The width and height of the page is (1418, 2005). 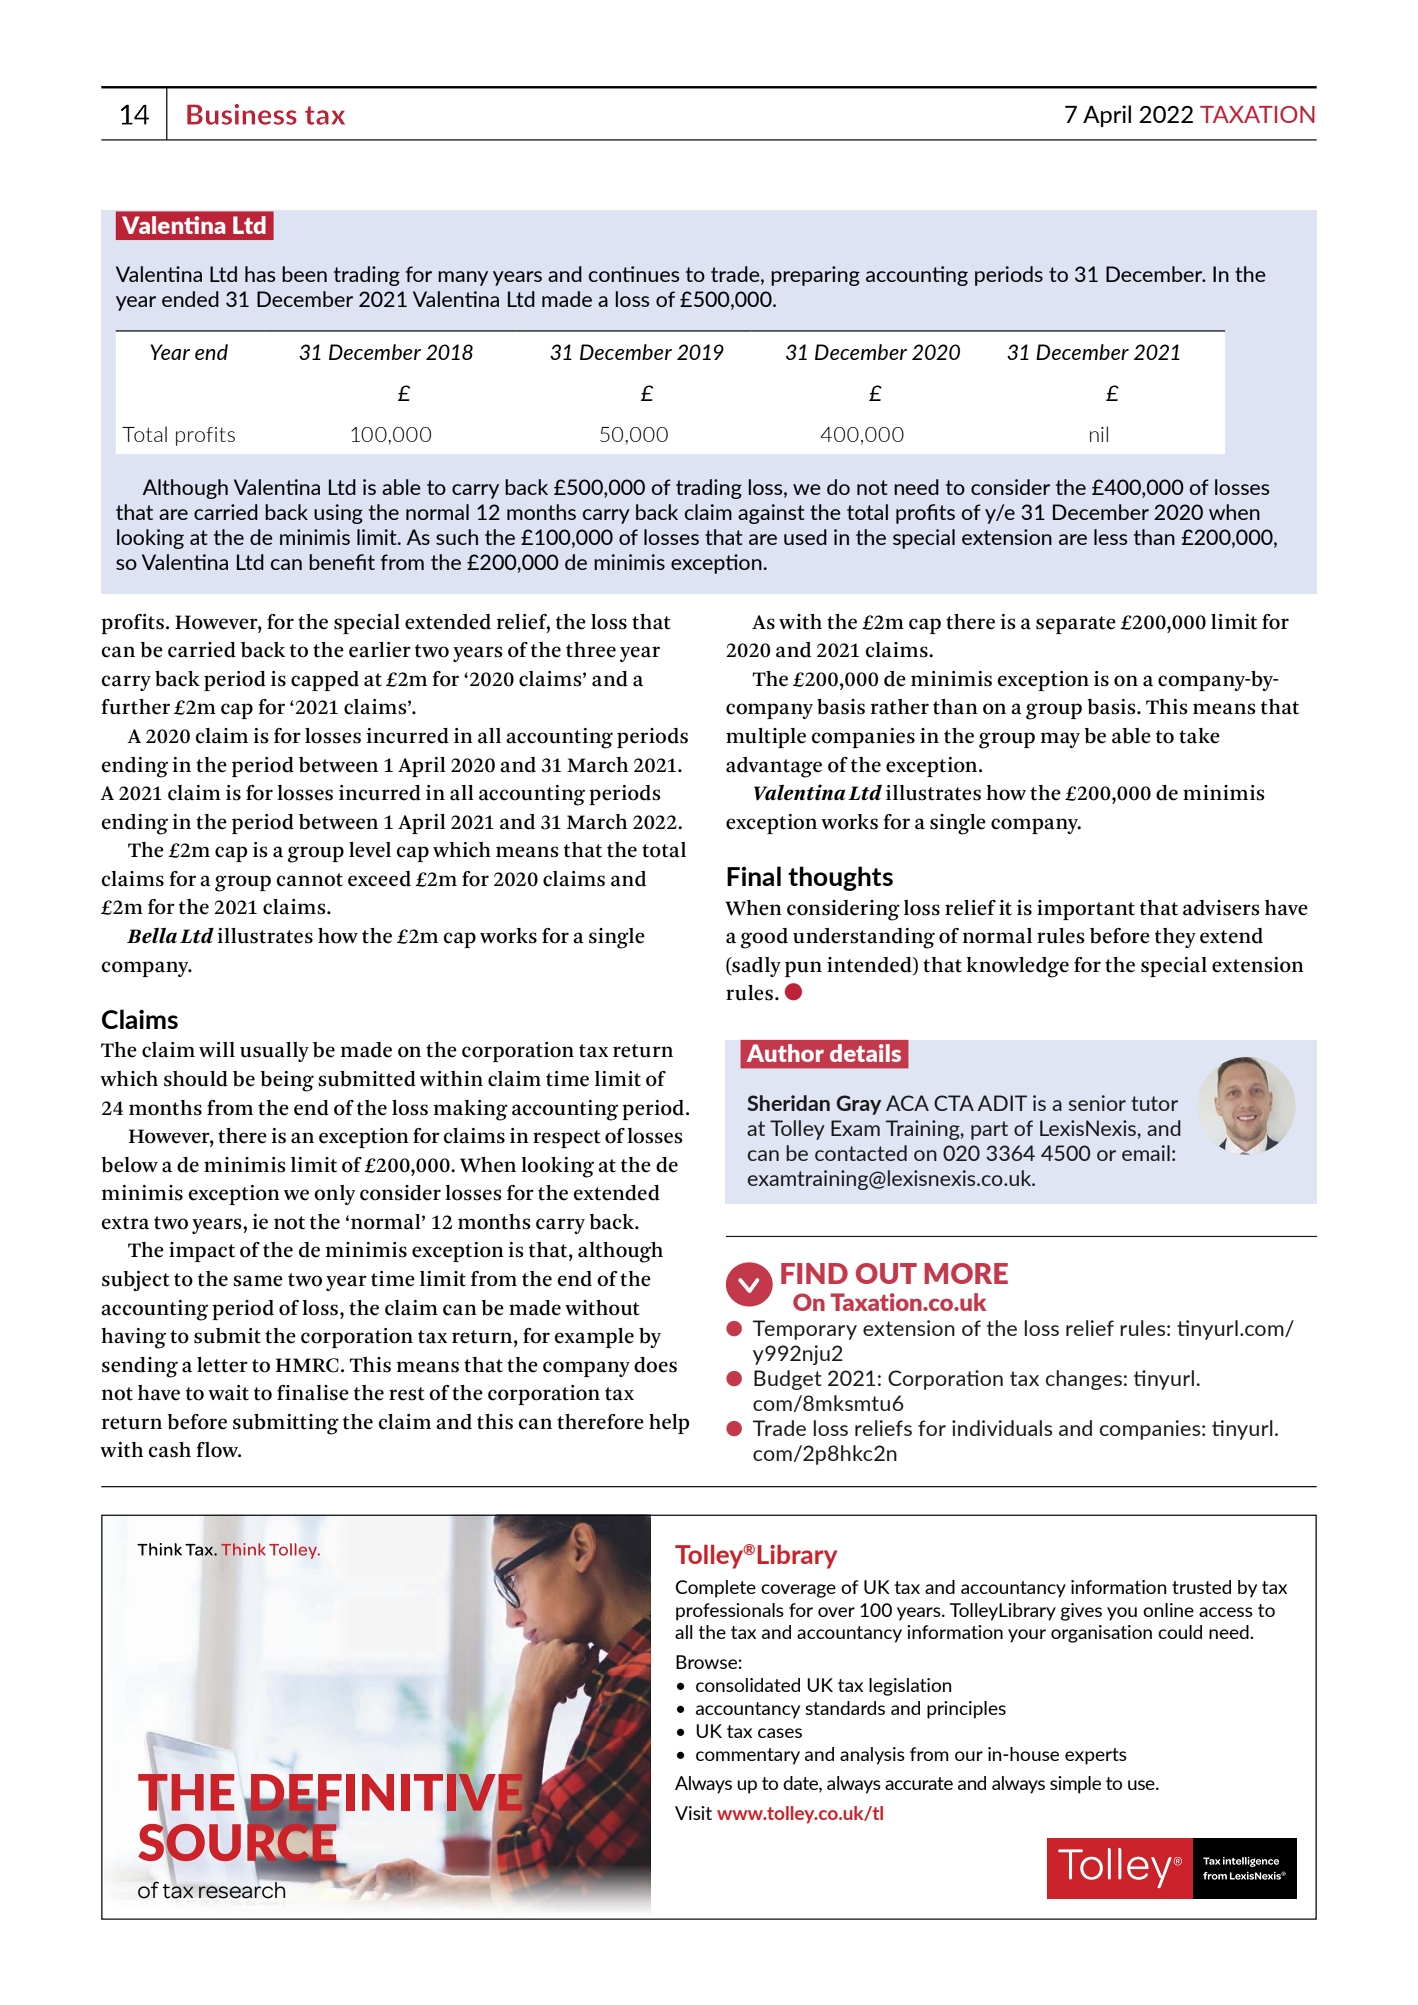 What do you see at coordinates (258, 1281) in the page?
I see `same` at bounding box center [258, 1281].
